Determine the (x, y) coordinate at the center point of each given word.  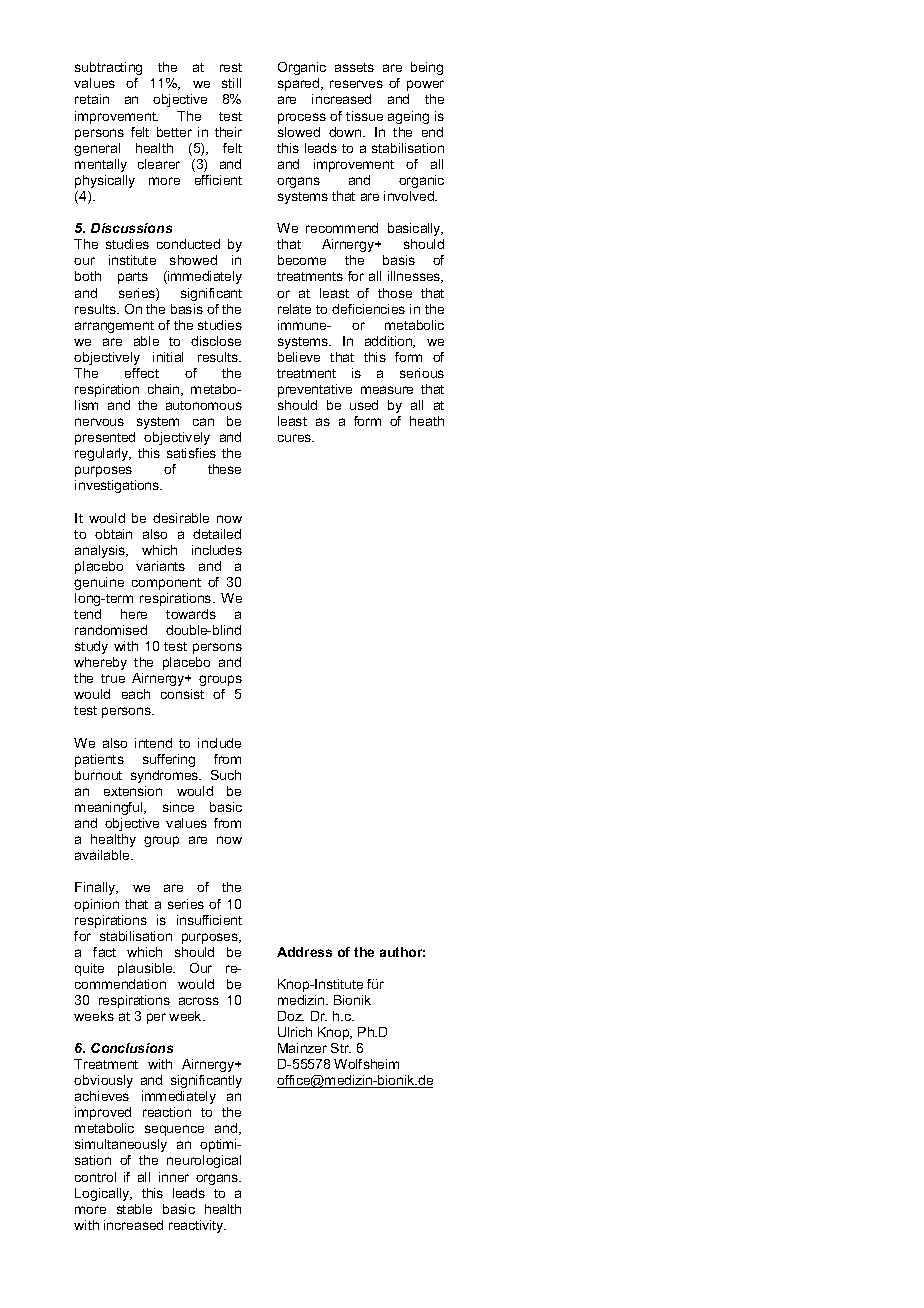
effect (142, 373)
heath (427, 421)
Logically (103, 1194)
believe (299, 357)
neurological (204, 1161)
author (402, 952)
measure (387, 390)
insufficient (209, 920)
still (231, 83)
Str (341, 1048)
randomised (111, 630)
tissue (364, 116)
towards (191, 614)
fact (104, 952)
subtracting (108, 68)
